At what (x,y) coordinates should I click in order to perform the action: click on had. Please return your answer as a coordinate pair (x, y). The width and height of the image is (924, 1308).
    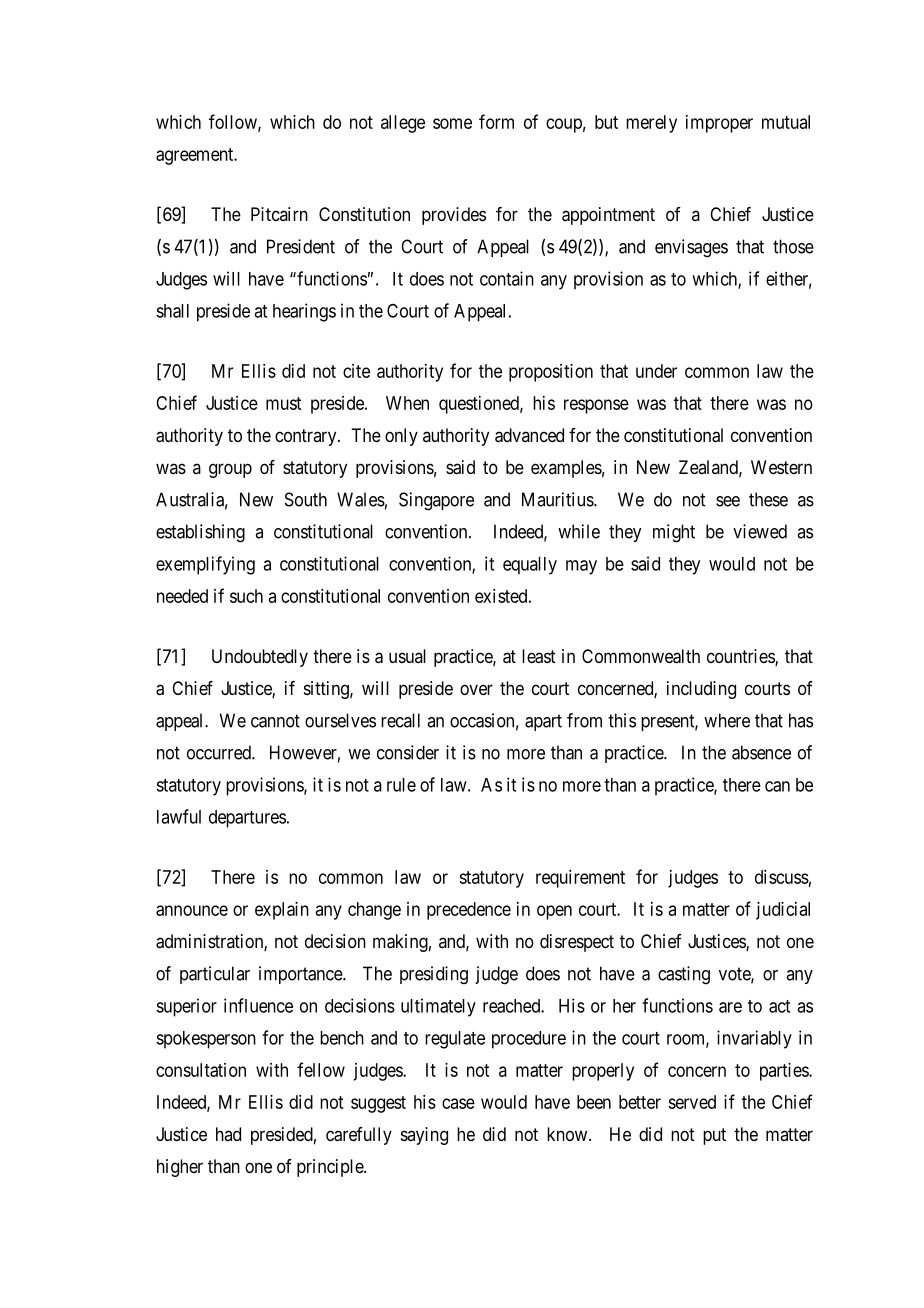
    Looking at the image, I should click on (228, 1134).
